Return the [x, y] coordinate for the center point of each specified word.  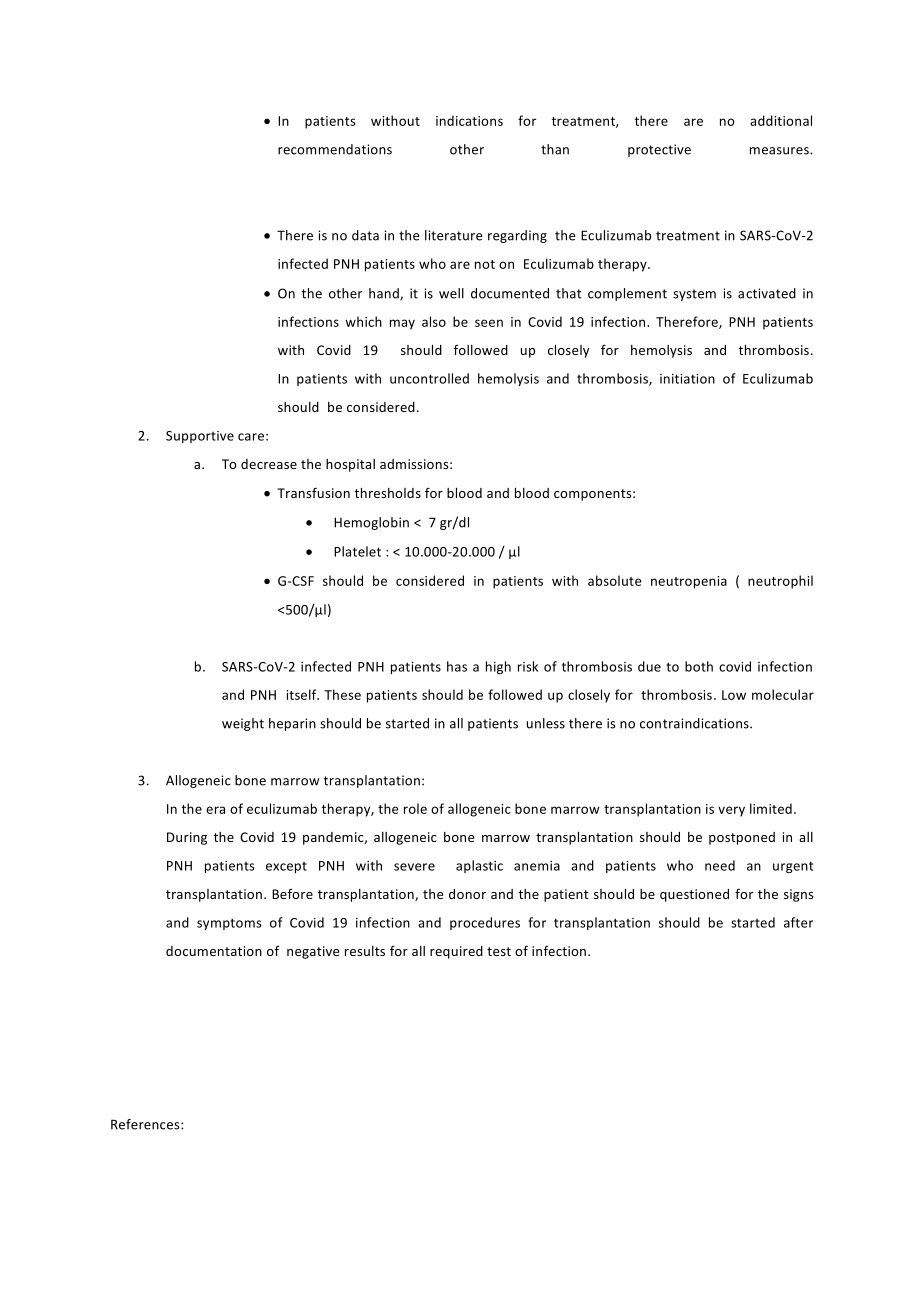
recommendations [335, 149]
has [457, 666]
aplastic [479, 866]
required [456, 952]
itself [302, 694]
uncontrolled [429, 378]
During [187, 838]
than [555, 149]
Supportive [200, 437]
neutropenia [689, 582]
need [720, 865]
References [146, 1124]
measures [780, 151]
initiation [687, 379]
